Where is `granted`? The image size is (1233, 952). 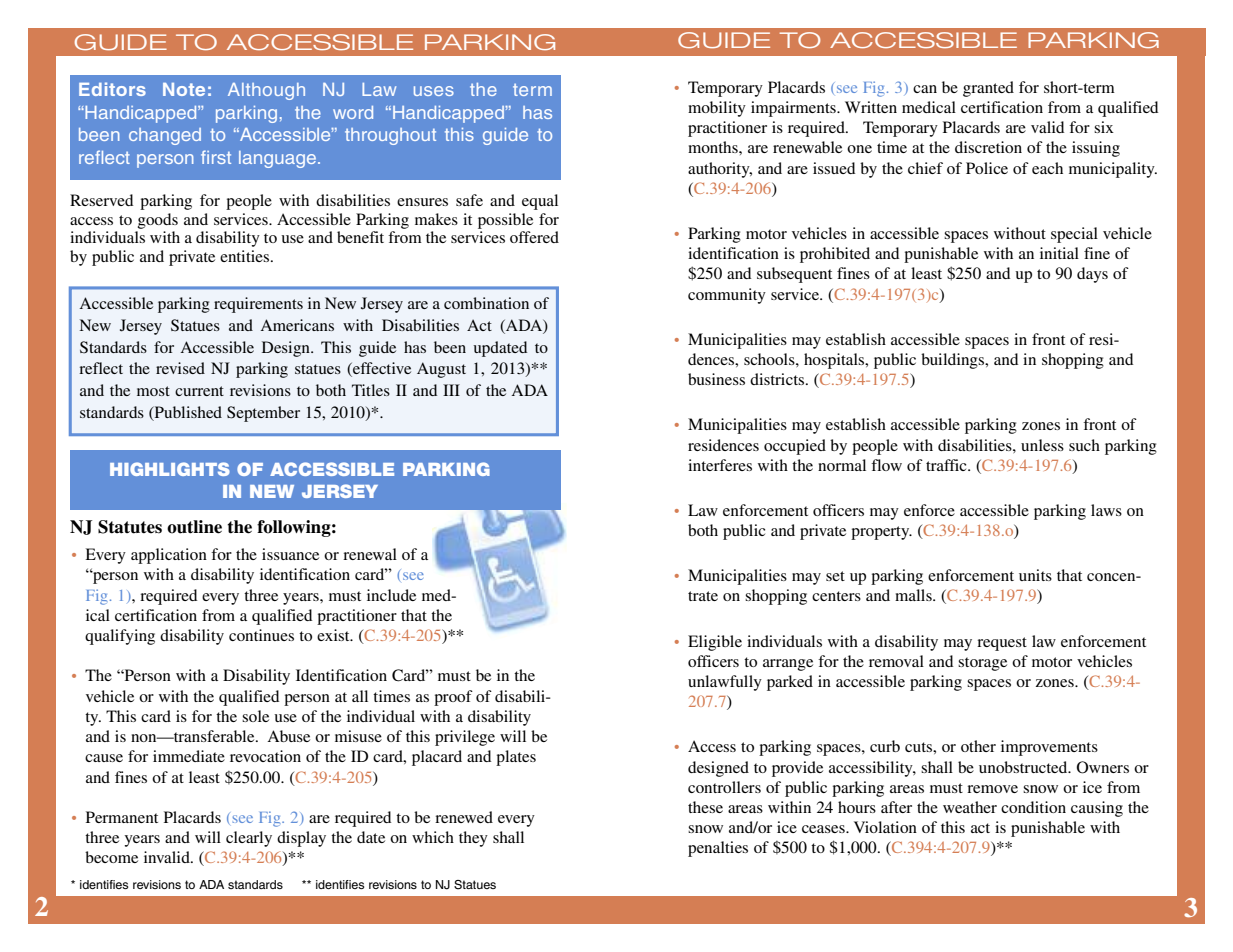 granted is located at coordinates (988, 89).
